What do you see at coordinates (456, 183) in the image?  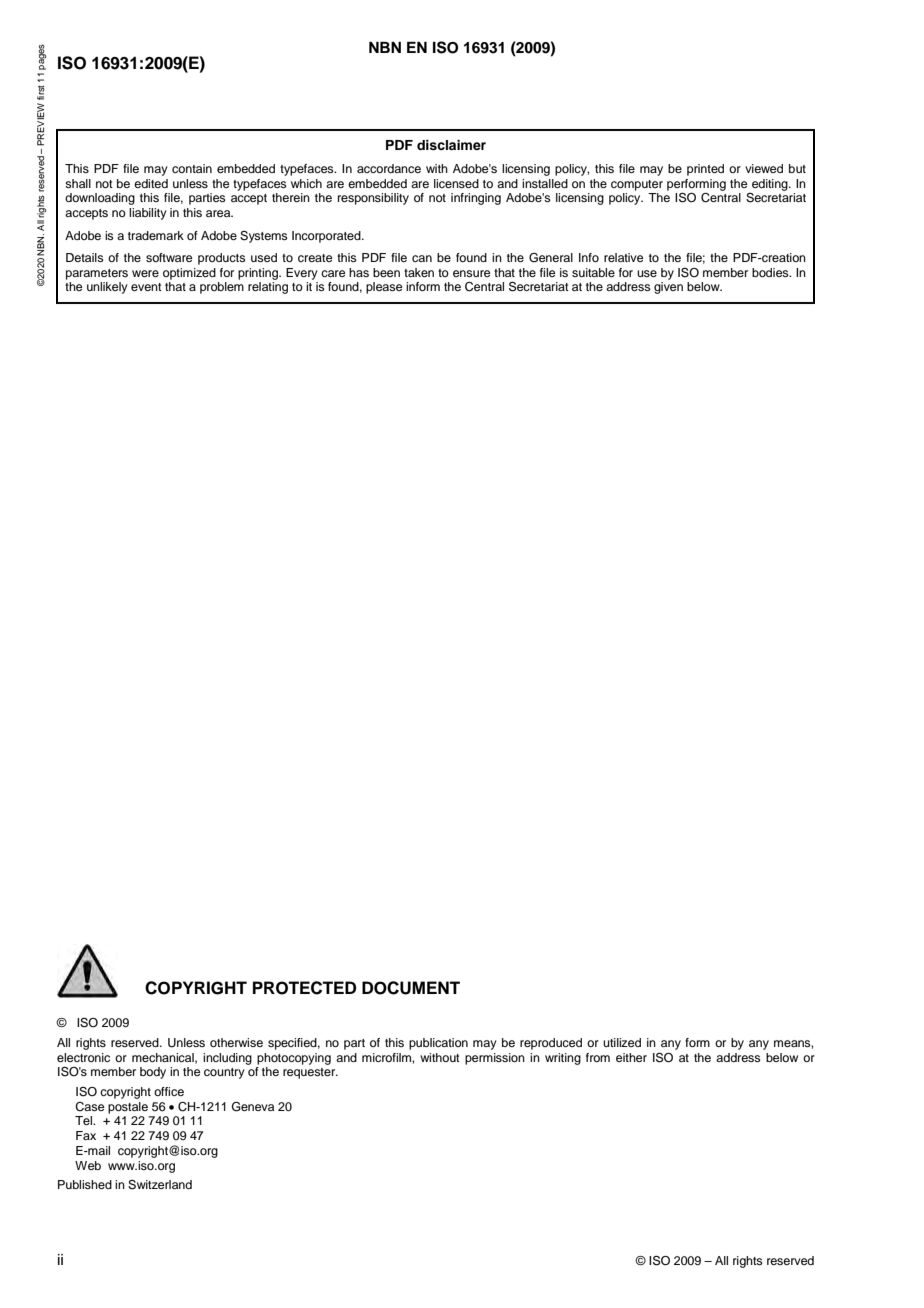 I see `licensed` at bounding box center [456, 183].
